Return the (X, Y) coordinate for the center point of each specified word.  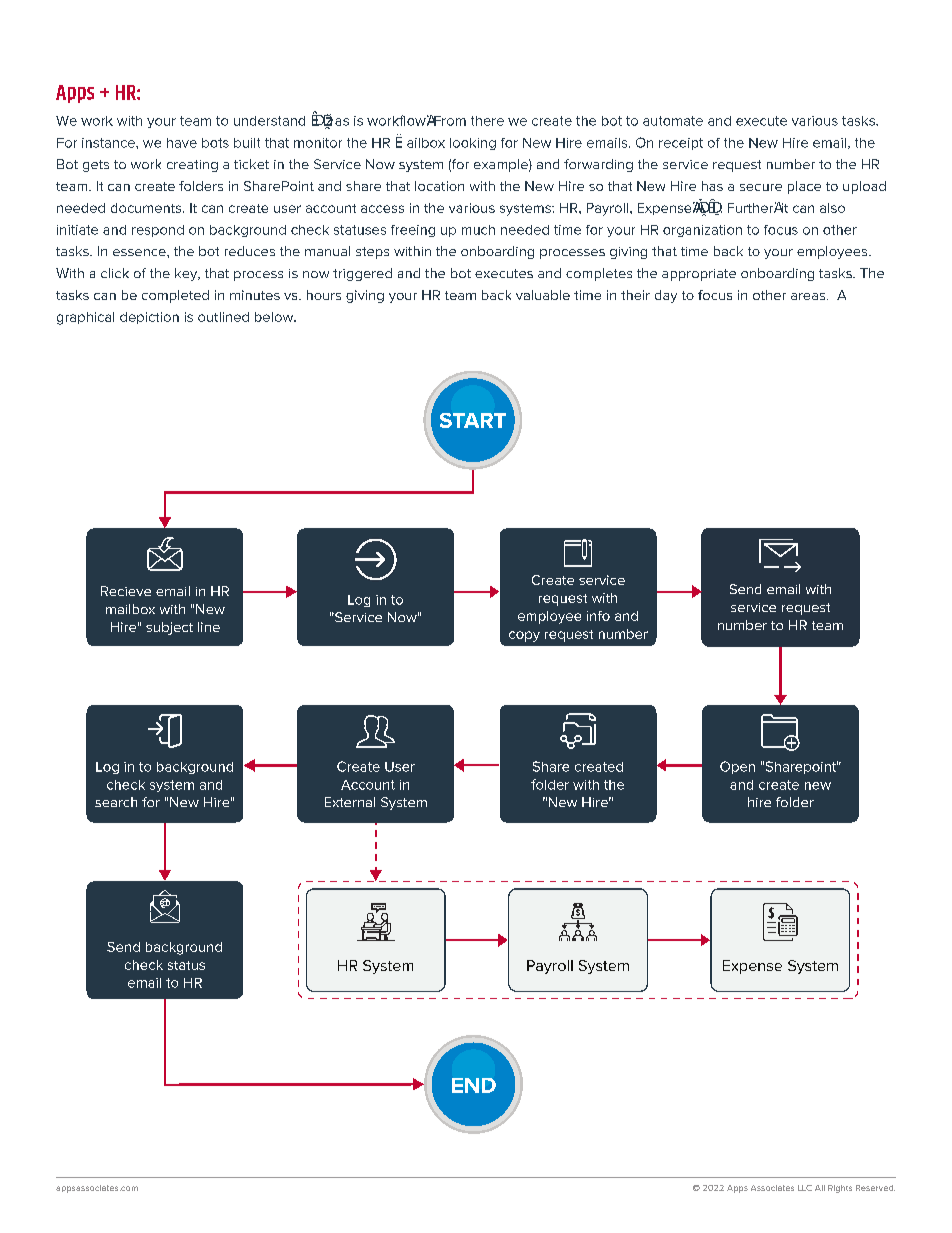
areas (809, 296)
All (820, 1188)
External (350, 802)
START (473, 420)
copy (524, 636)
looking (473, 144)
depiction (149, 318)
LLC (805, 1188)
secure (761, 187)
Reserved (875, 1188)
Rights (840, 1189)
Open (737, 767)
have (182, 143)
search (116, 802)
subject (169, 628)
